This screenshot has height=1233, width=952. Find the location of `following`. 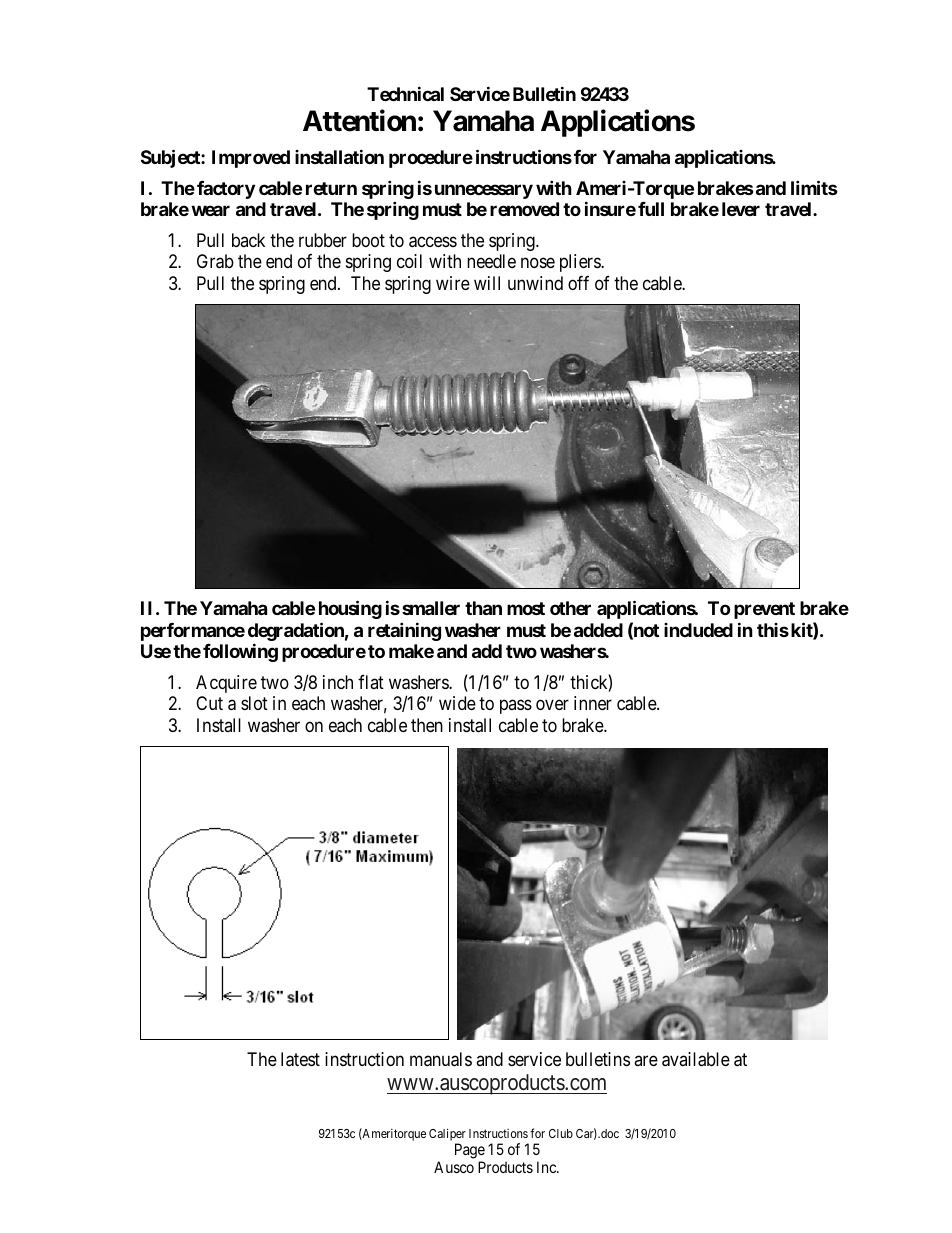

following is located at coordinates (240, 652).
